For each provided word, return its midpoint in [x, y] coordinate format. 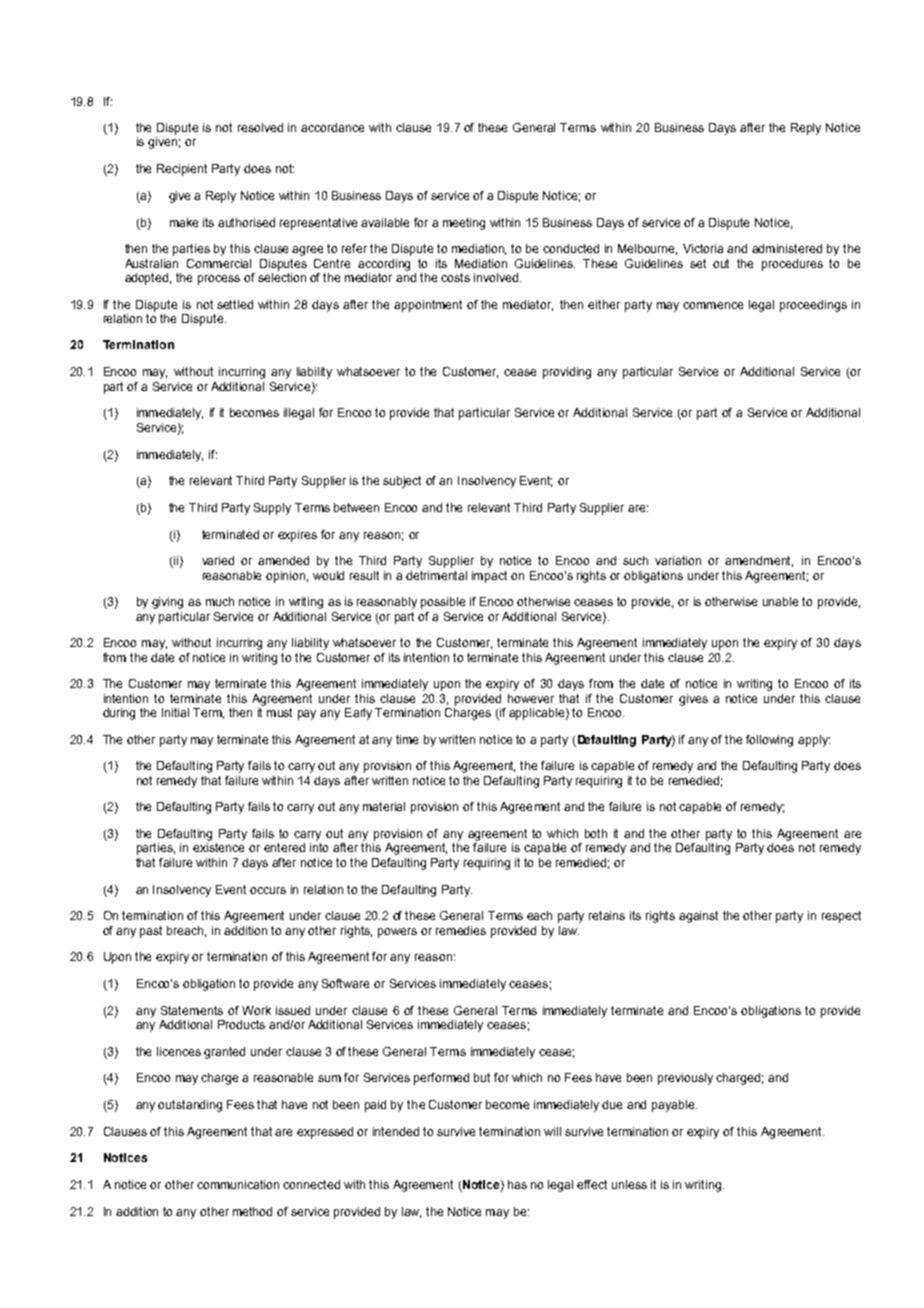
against [698, 917]
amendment [759, 561]
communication [238, 1184]
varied [218, 560]
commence [713, 305]
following [769, 741]
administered [787, 248]
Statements [192, 1010]
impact [489, 577]
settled [235, 304]
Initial [175, 712]
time [407, 739]
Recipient [182, 170]
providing [567, 373]
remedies [461, 930]
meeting [464, 224]
